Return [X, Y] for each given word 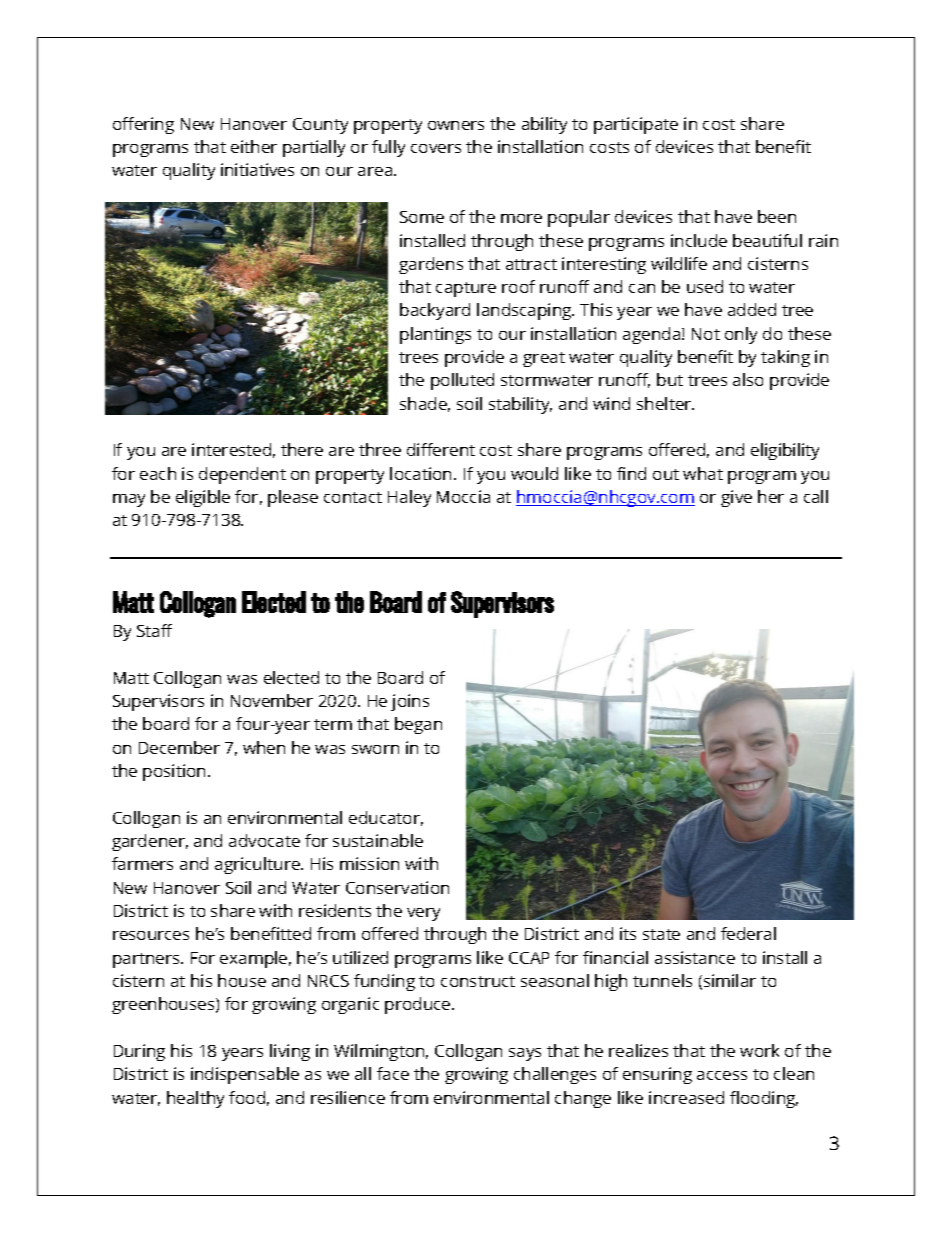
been [777, 216]
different [441, 449]
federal [748, 933]
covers [436, 148]
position [174, 772]
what [703, 473]
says [525, 1054]
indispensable [245, 1075]
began [418, 725]
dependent [242, 475]
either [254, 146]
